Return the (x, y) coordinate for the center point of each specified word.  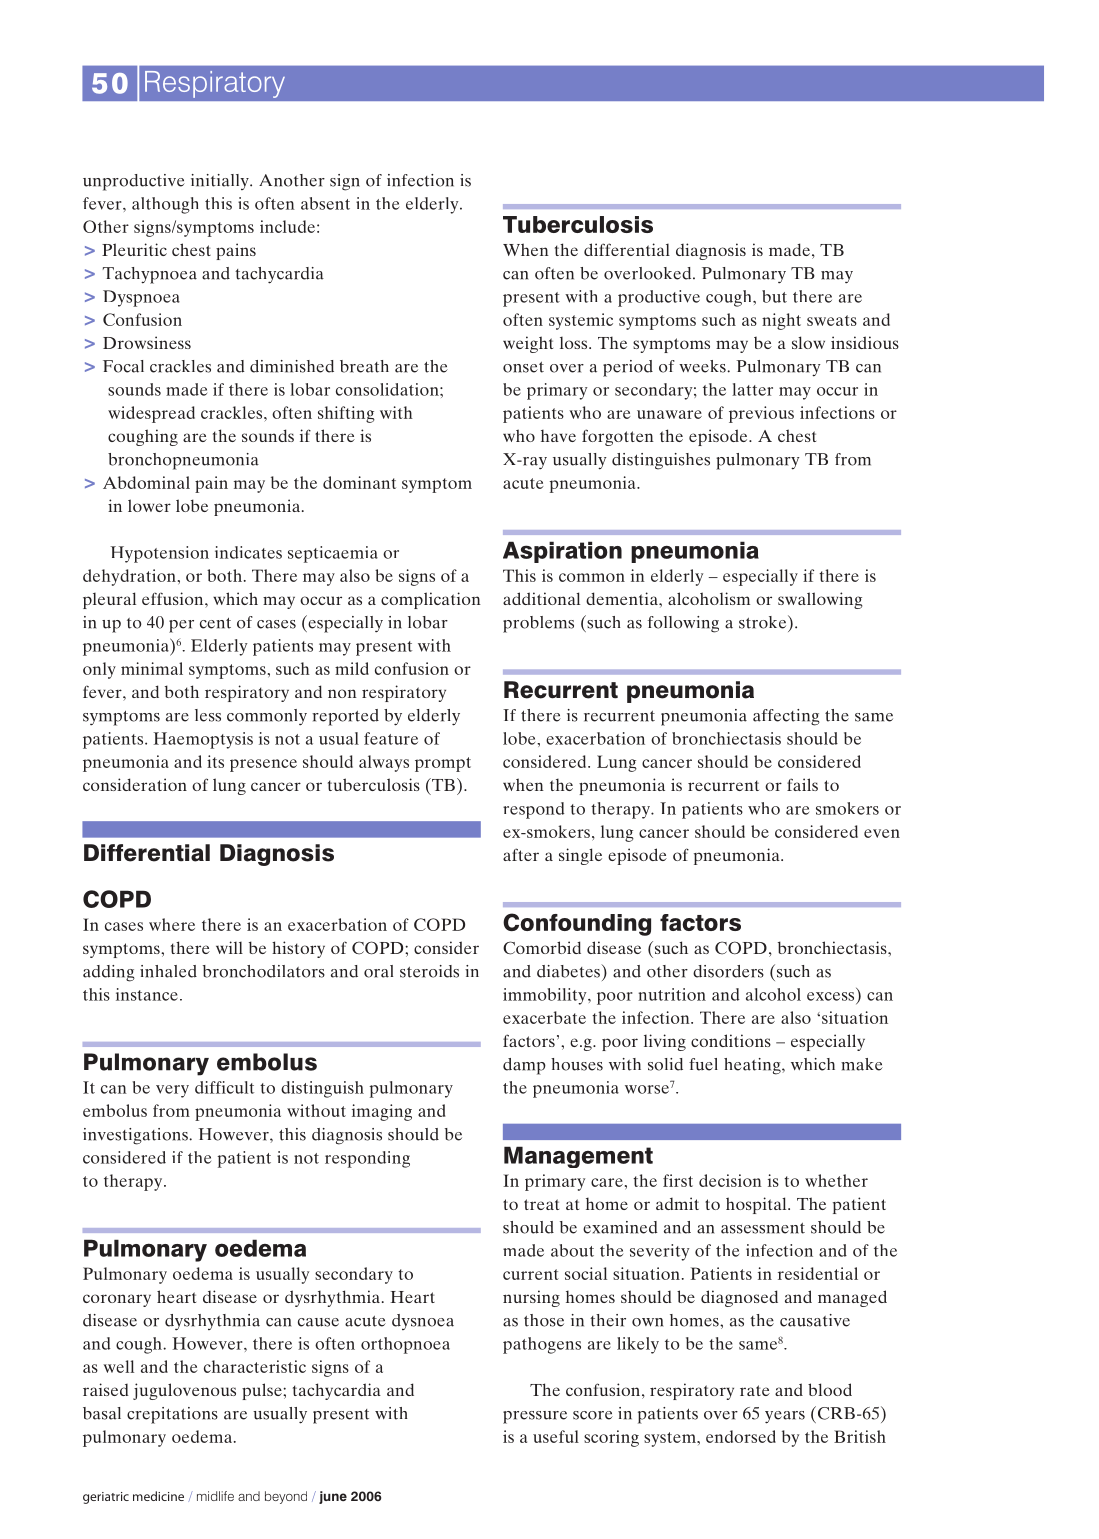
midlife (215, 1496)
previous (761, 414)
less (208, 715)
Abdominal (146, 482)
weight (528, 344)
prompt (443, 764)
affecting (786, 717)
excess (830, 996)
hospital (757, 1205)
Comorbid (542, 948)
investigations (136, 1136)
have (558, 435)
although (165, 205)
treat (541, 1204)
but (774, 296)
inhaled (168, 971)
